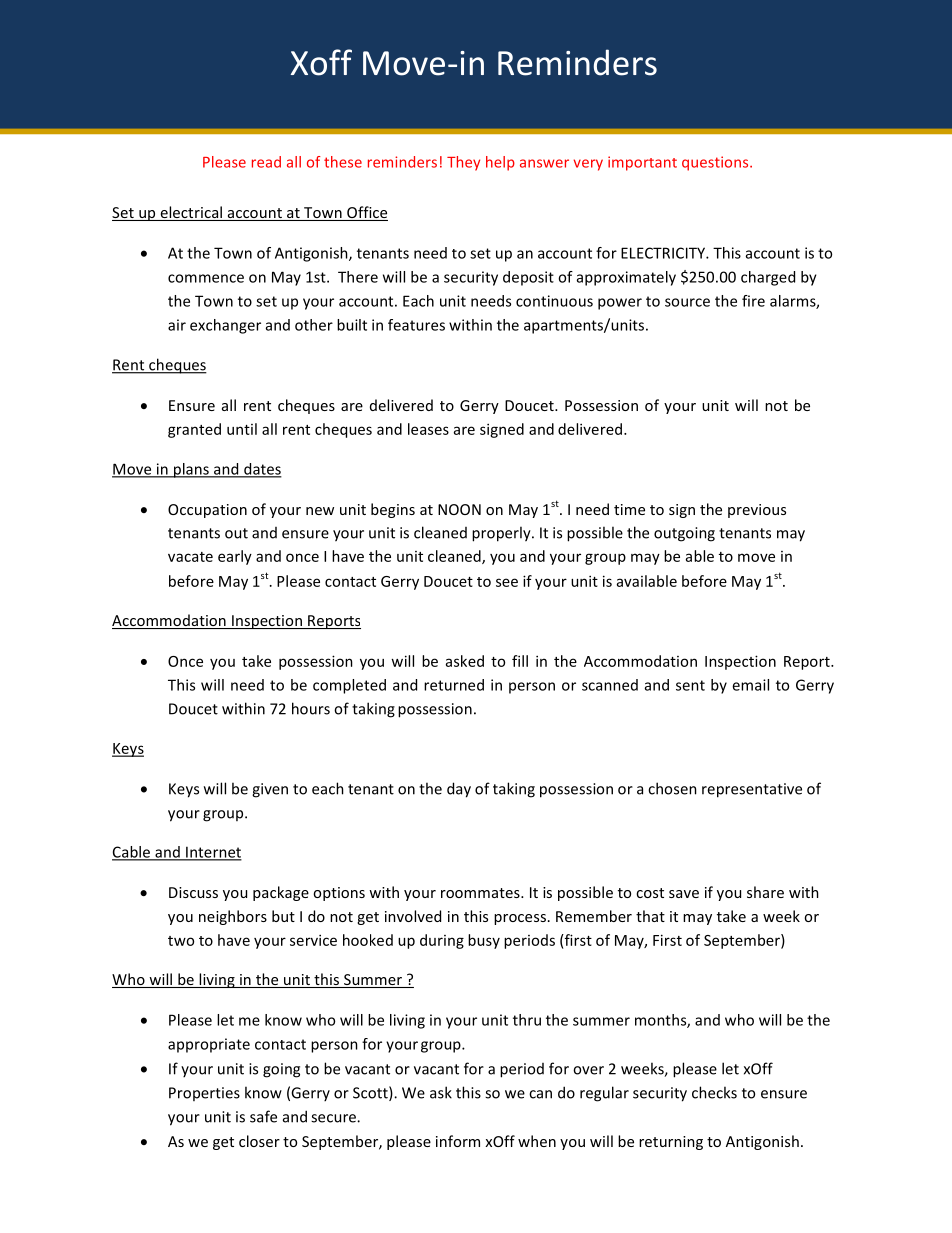  I want to click on They, so click(463, 163).
